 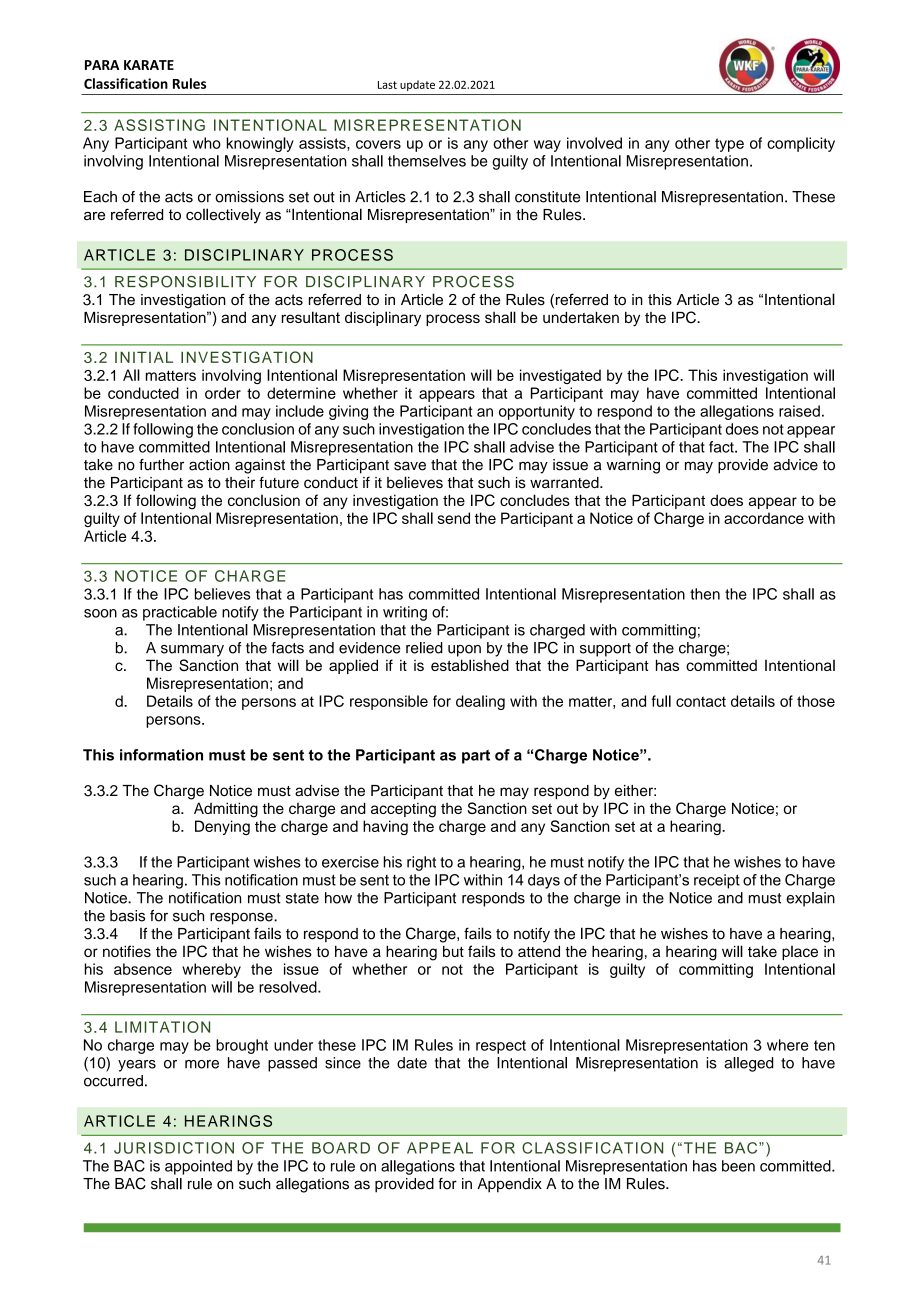 What do you see at coordinates (509, 1185) in the screenshot?
I see `Appendix` at bounding box center [509, 1185].
